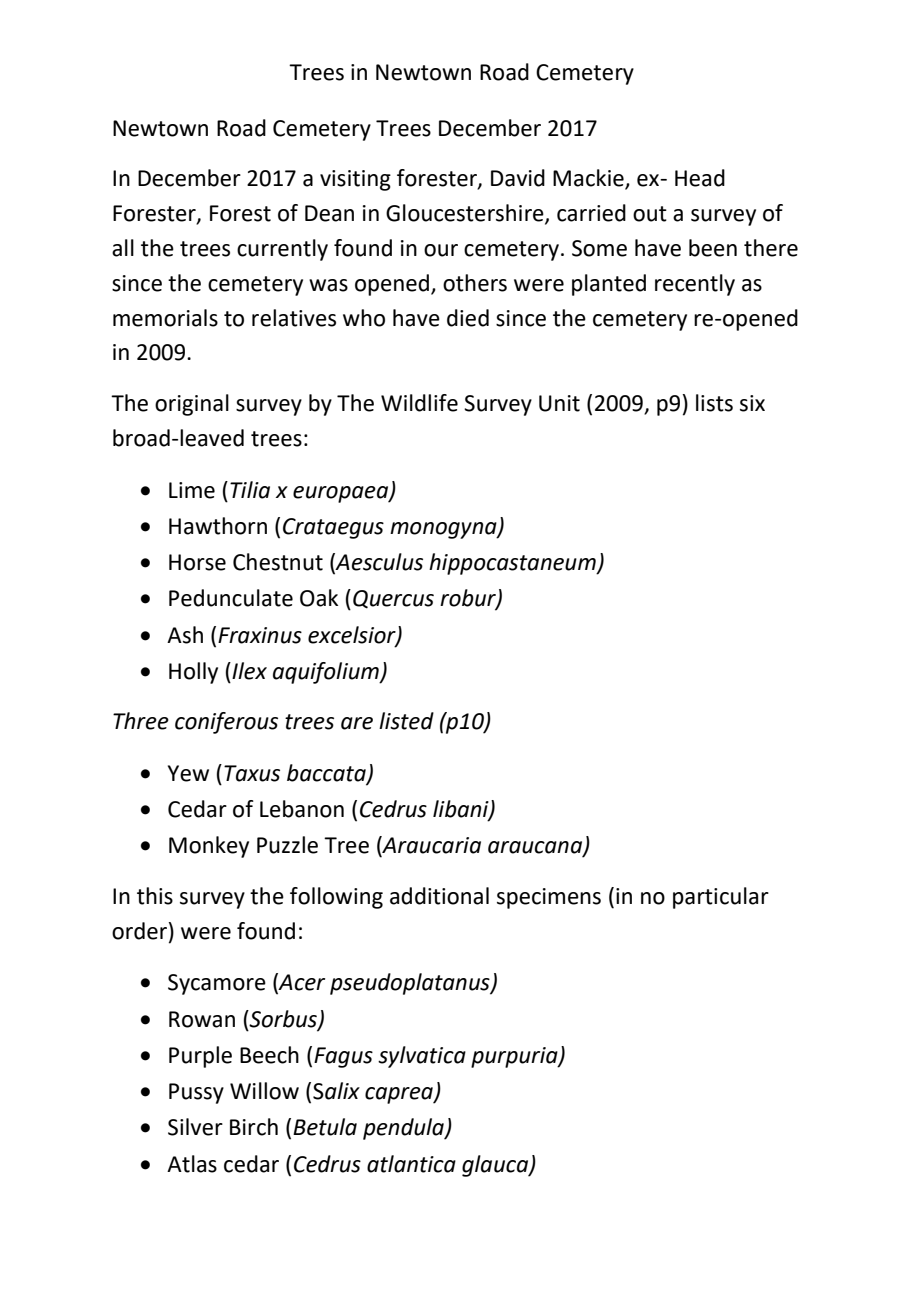  What do you see at coordinates (123, 248) in the image?
I see `all` at bounding box center [123, 248].
